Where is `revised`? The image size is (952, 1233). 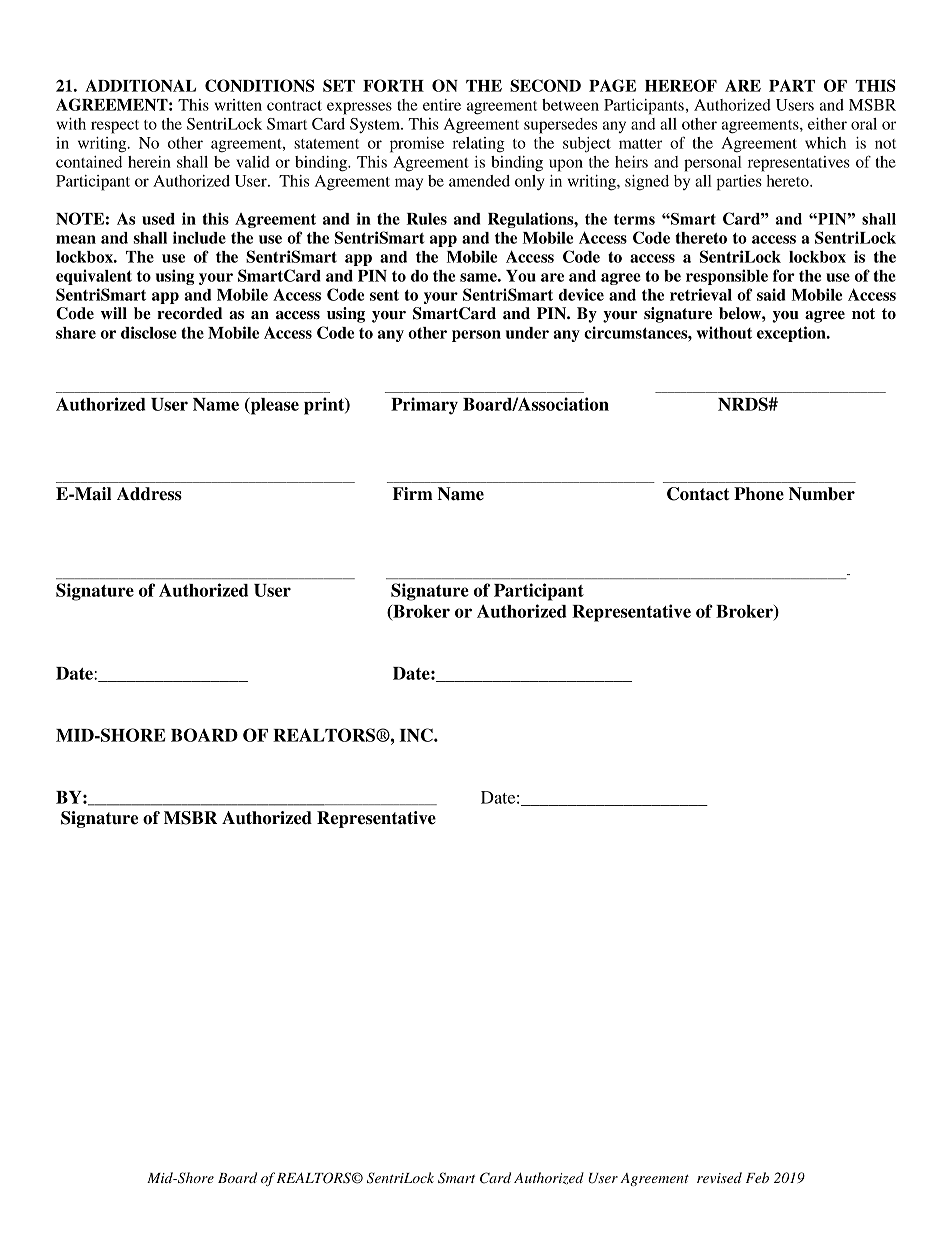
revised is located at coordinates (719, 1177).
